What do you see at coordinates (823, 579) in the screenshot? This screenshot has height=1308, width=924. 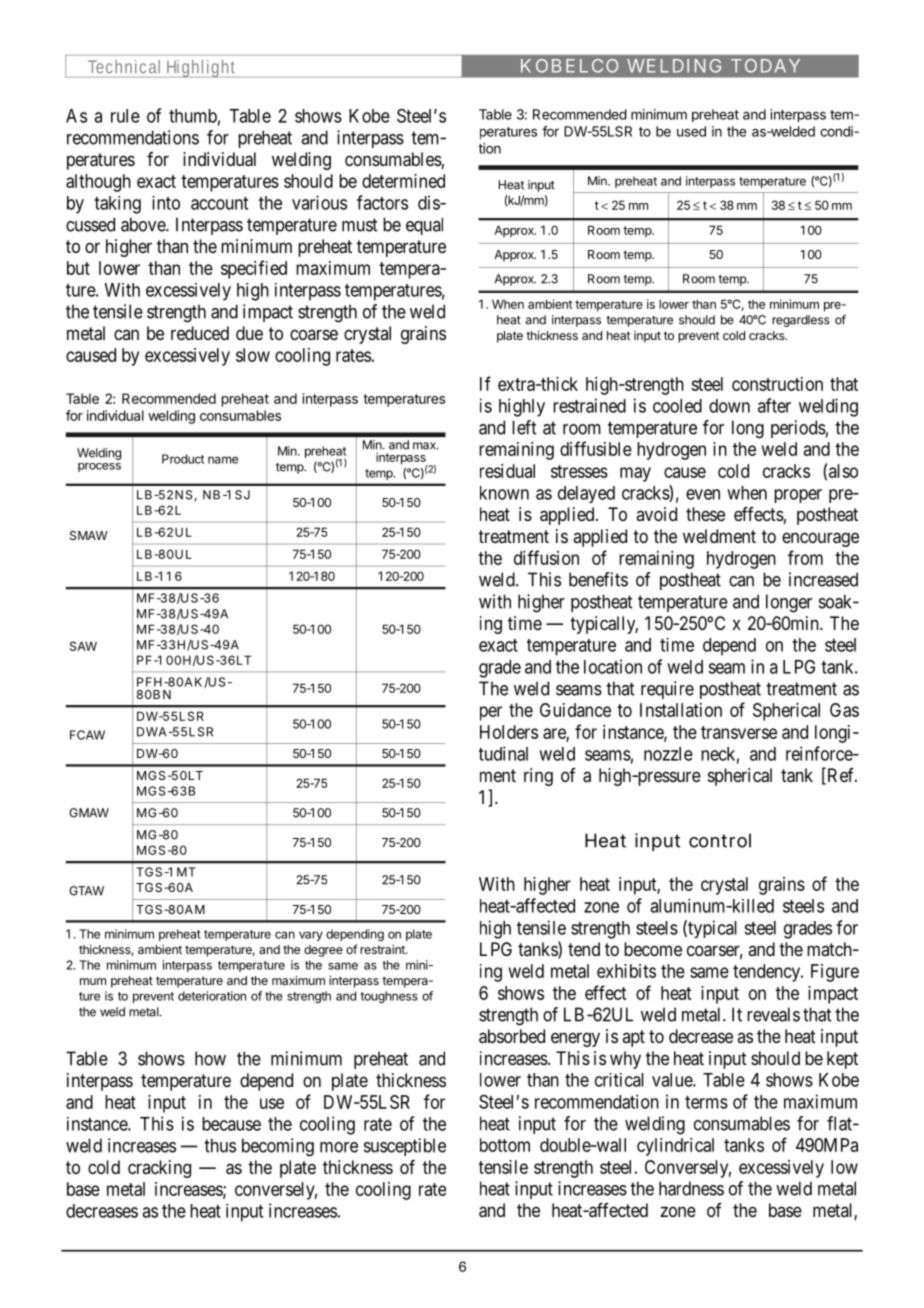 I see `increased` at bounding box center [823, 579].
